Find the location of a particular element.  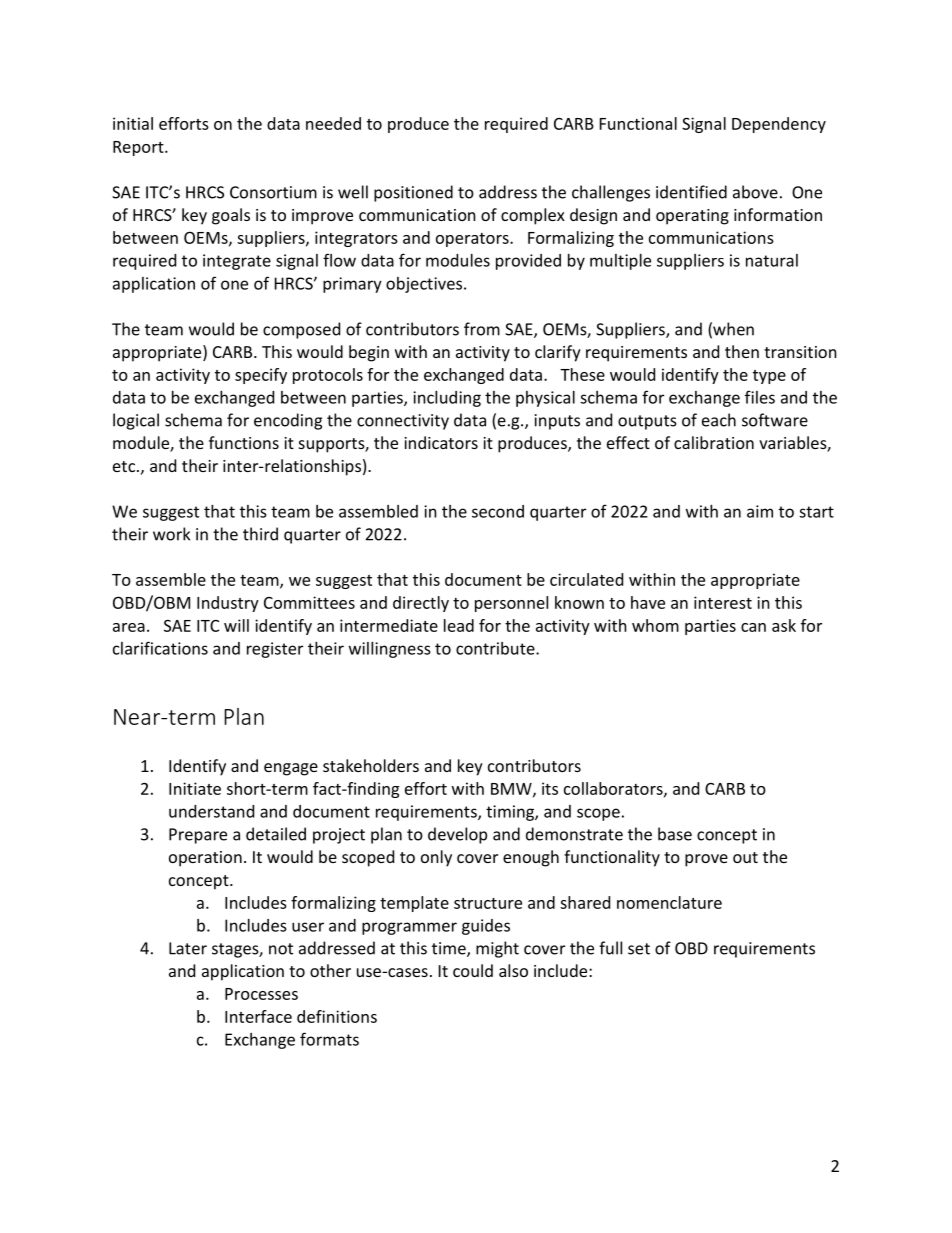

Processes is located at coordinates (261, 994).
